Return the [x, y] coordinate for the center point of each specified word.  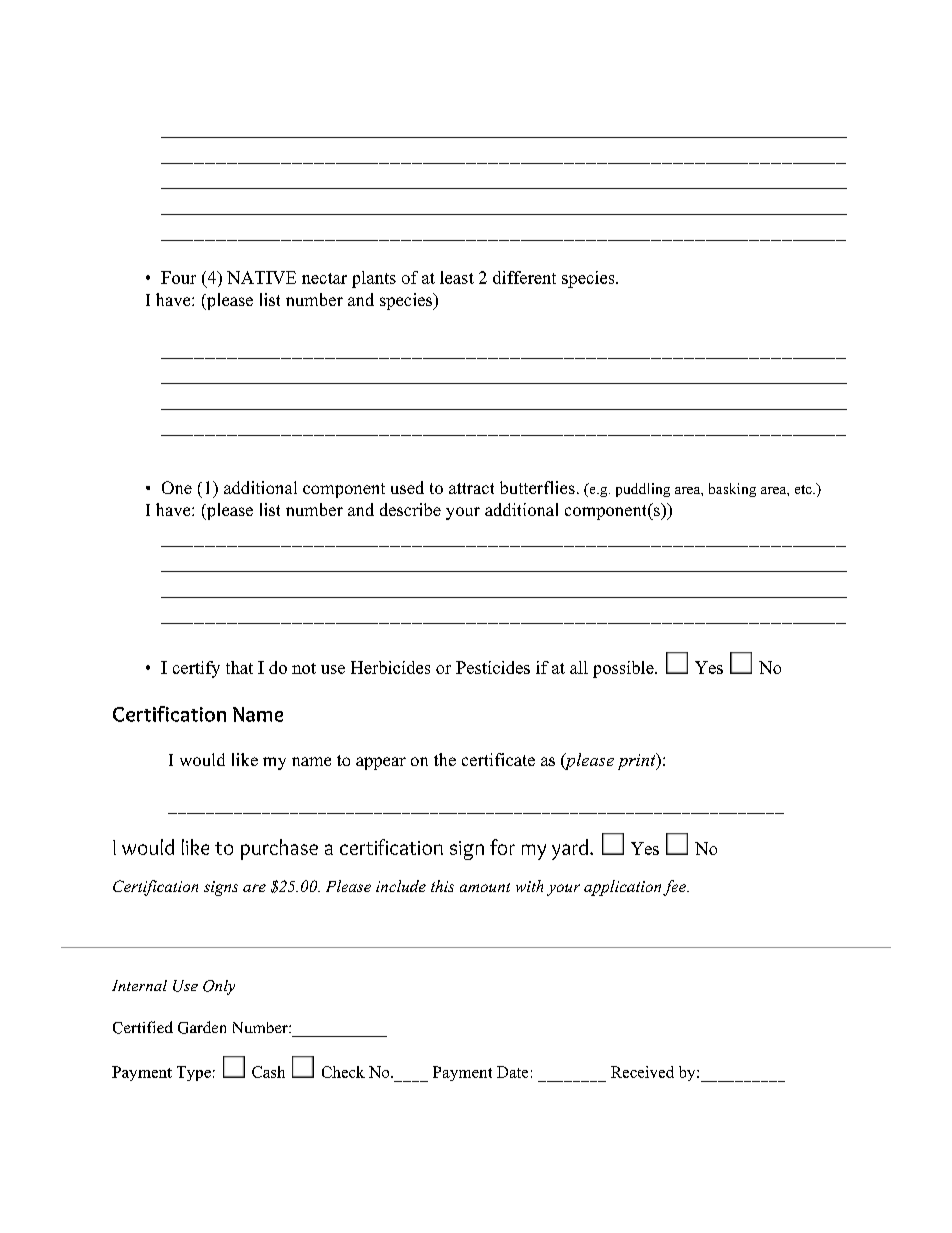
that [239, 667]
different [524, 277]
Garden [202, 1027]
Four [178, 277]
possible [623, 669]
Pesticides [493, 667]
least [457, 277]
